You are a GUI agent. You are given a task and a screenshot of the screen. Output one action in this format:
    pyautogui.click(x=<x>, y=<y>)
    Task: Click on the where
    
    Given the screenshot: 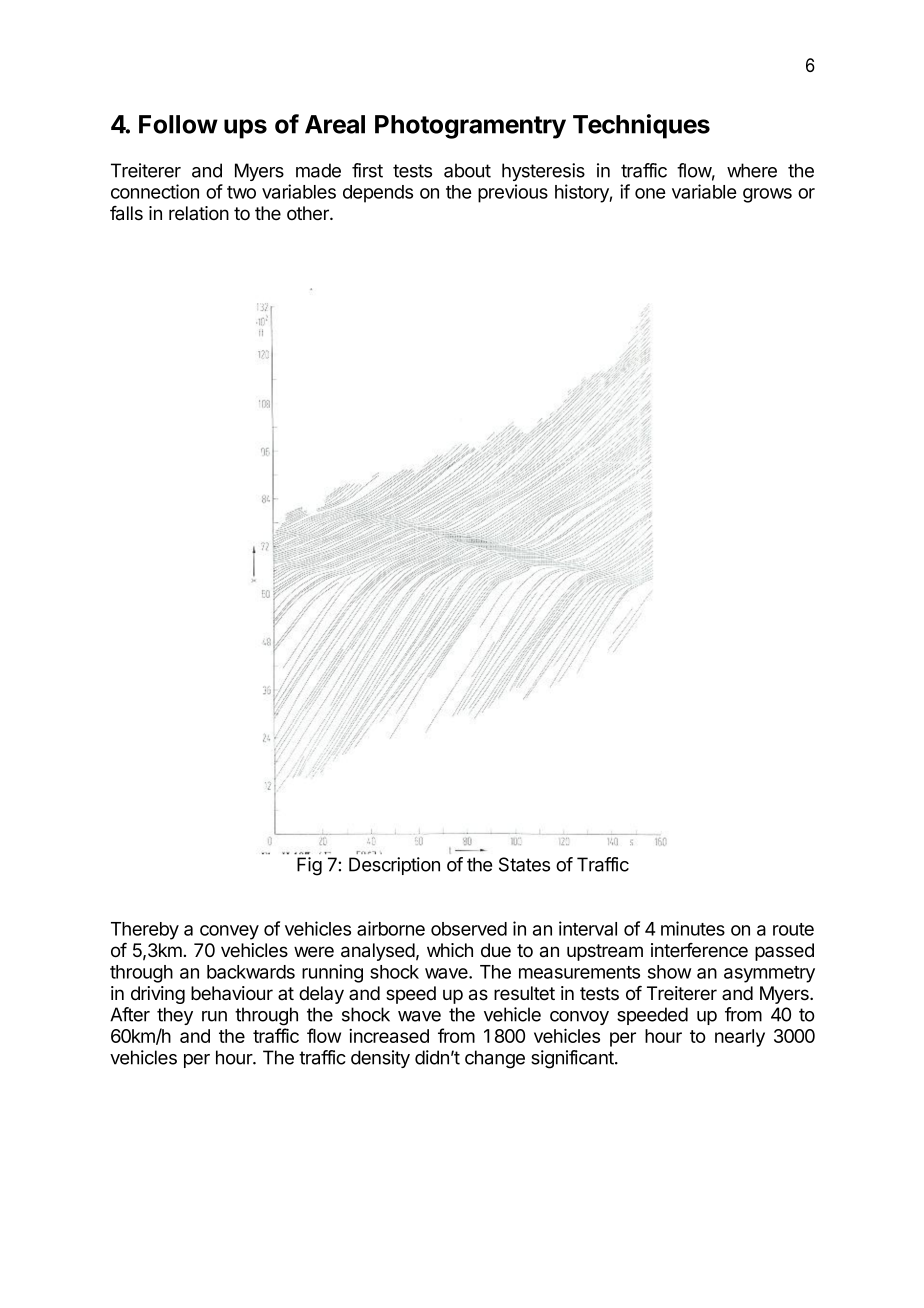 What is the action you would take?
    pyautogui.click(x=752, y=170)
